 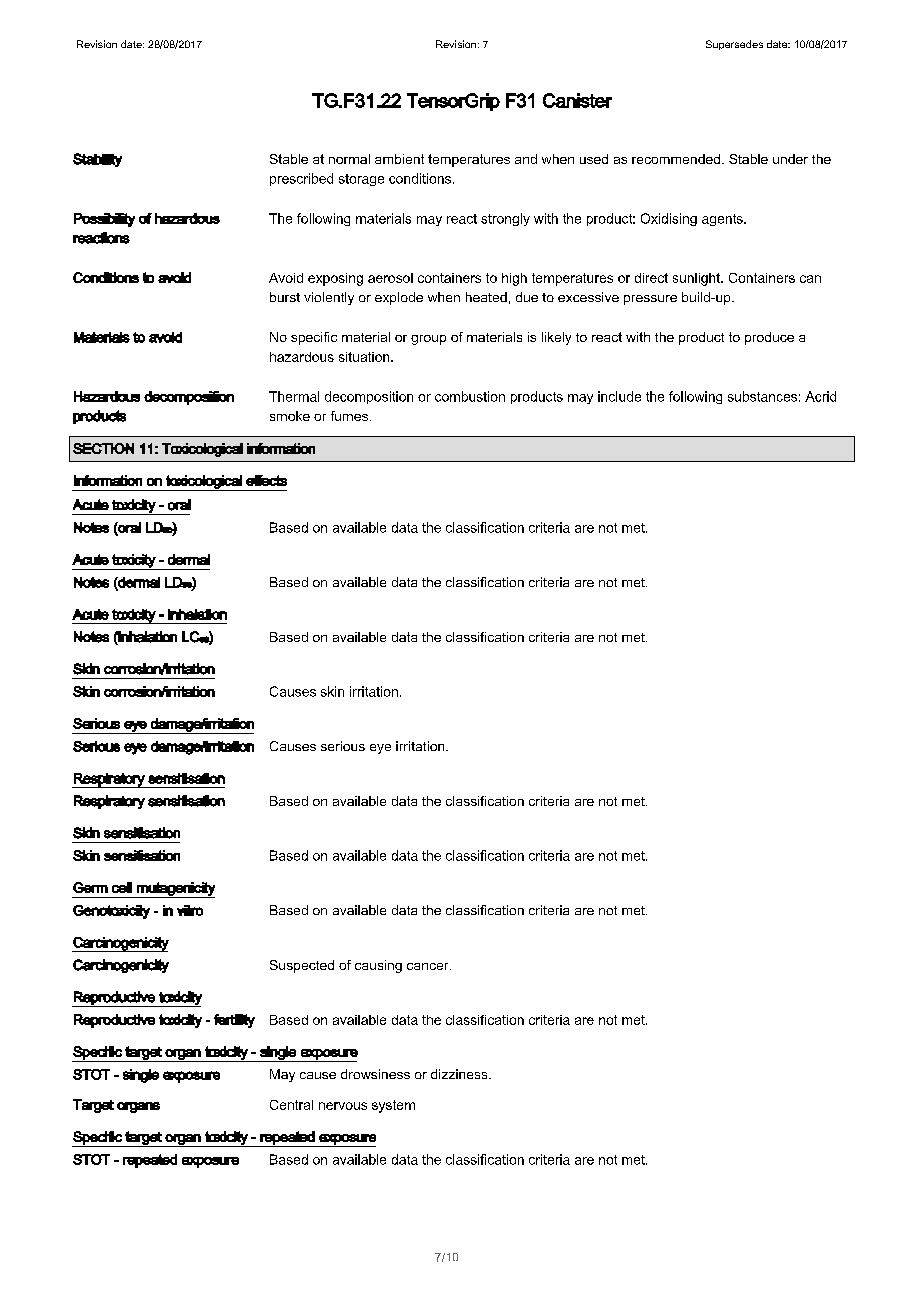 What do you see at coordinates (122, 887) in the screenshot?
I see `cell` at bounding box center [122, 887].
